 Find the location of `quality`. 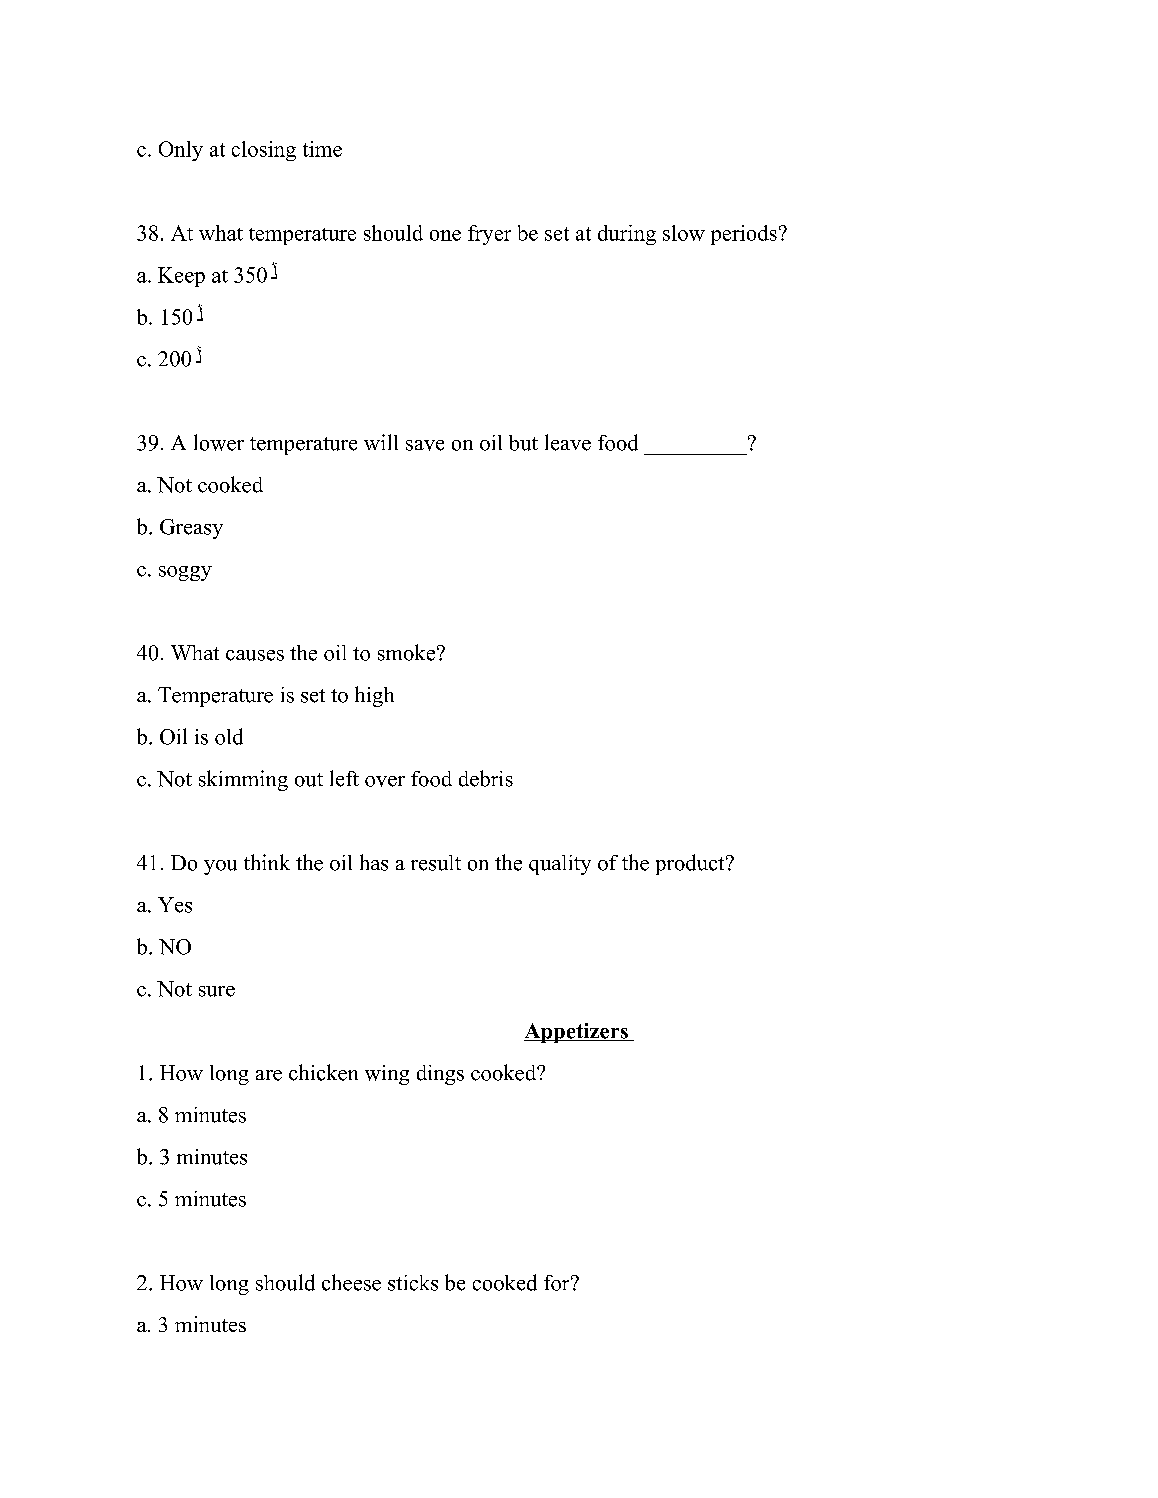

quality is located at coordinates (560, 865).
